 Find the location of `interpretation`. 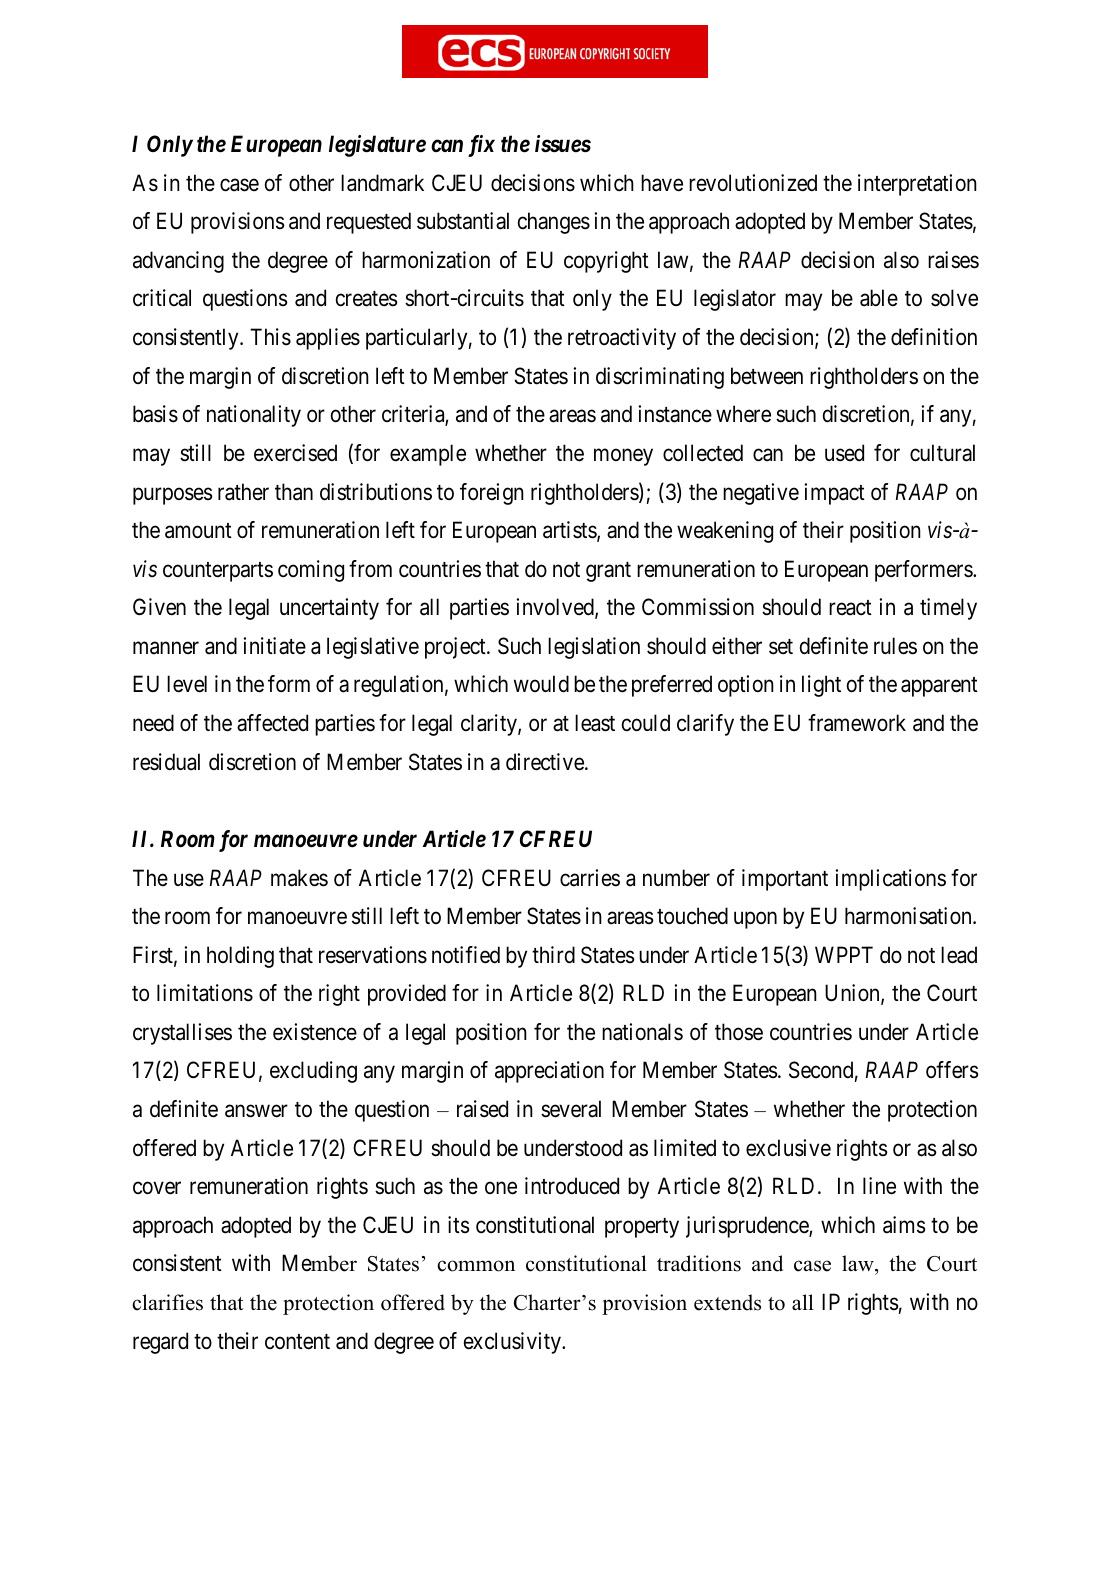

interpretation is located at coordinates (917, 185).
